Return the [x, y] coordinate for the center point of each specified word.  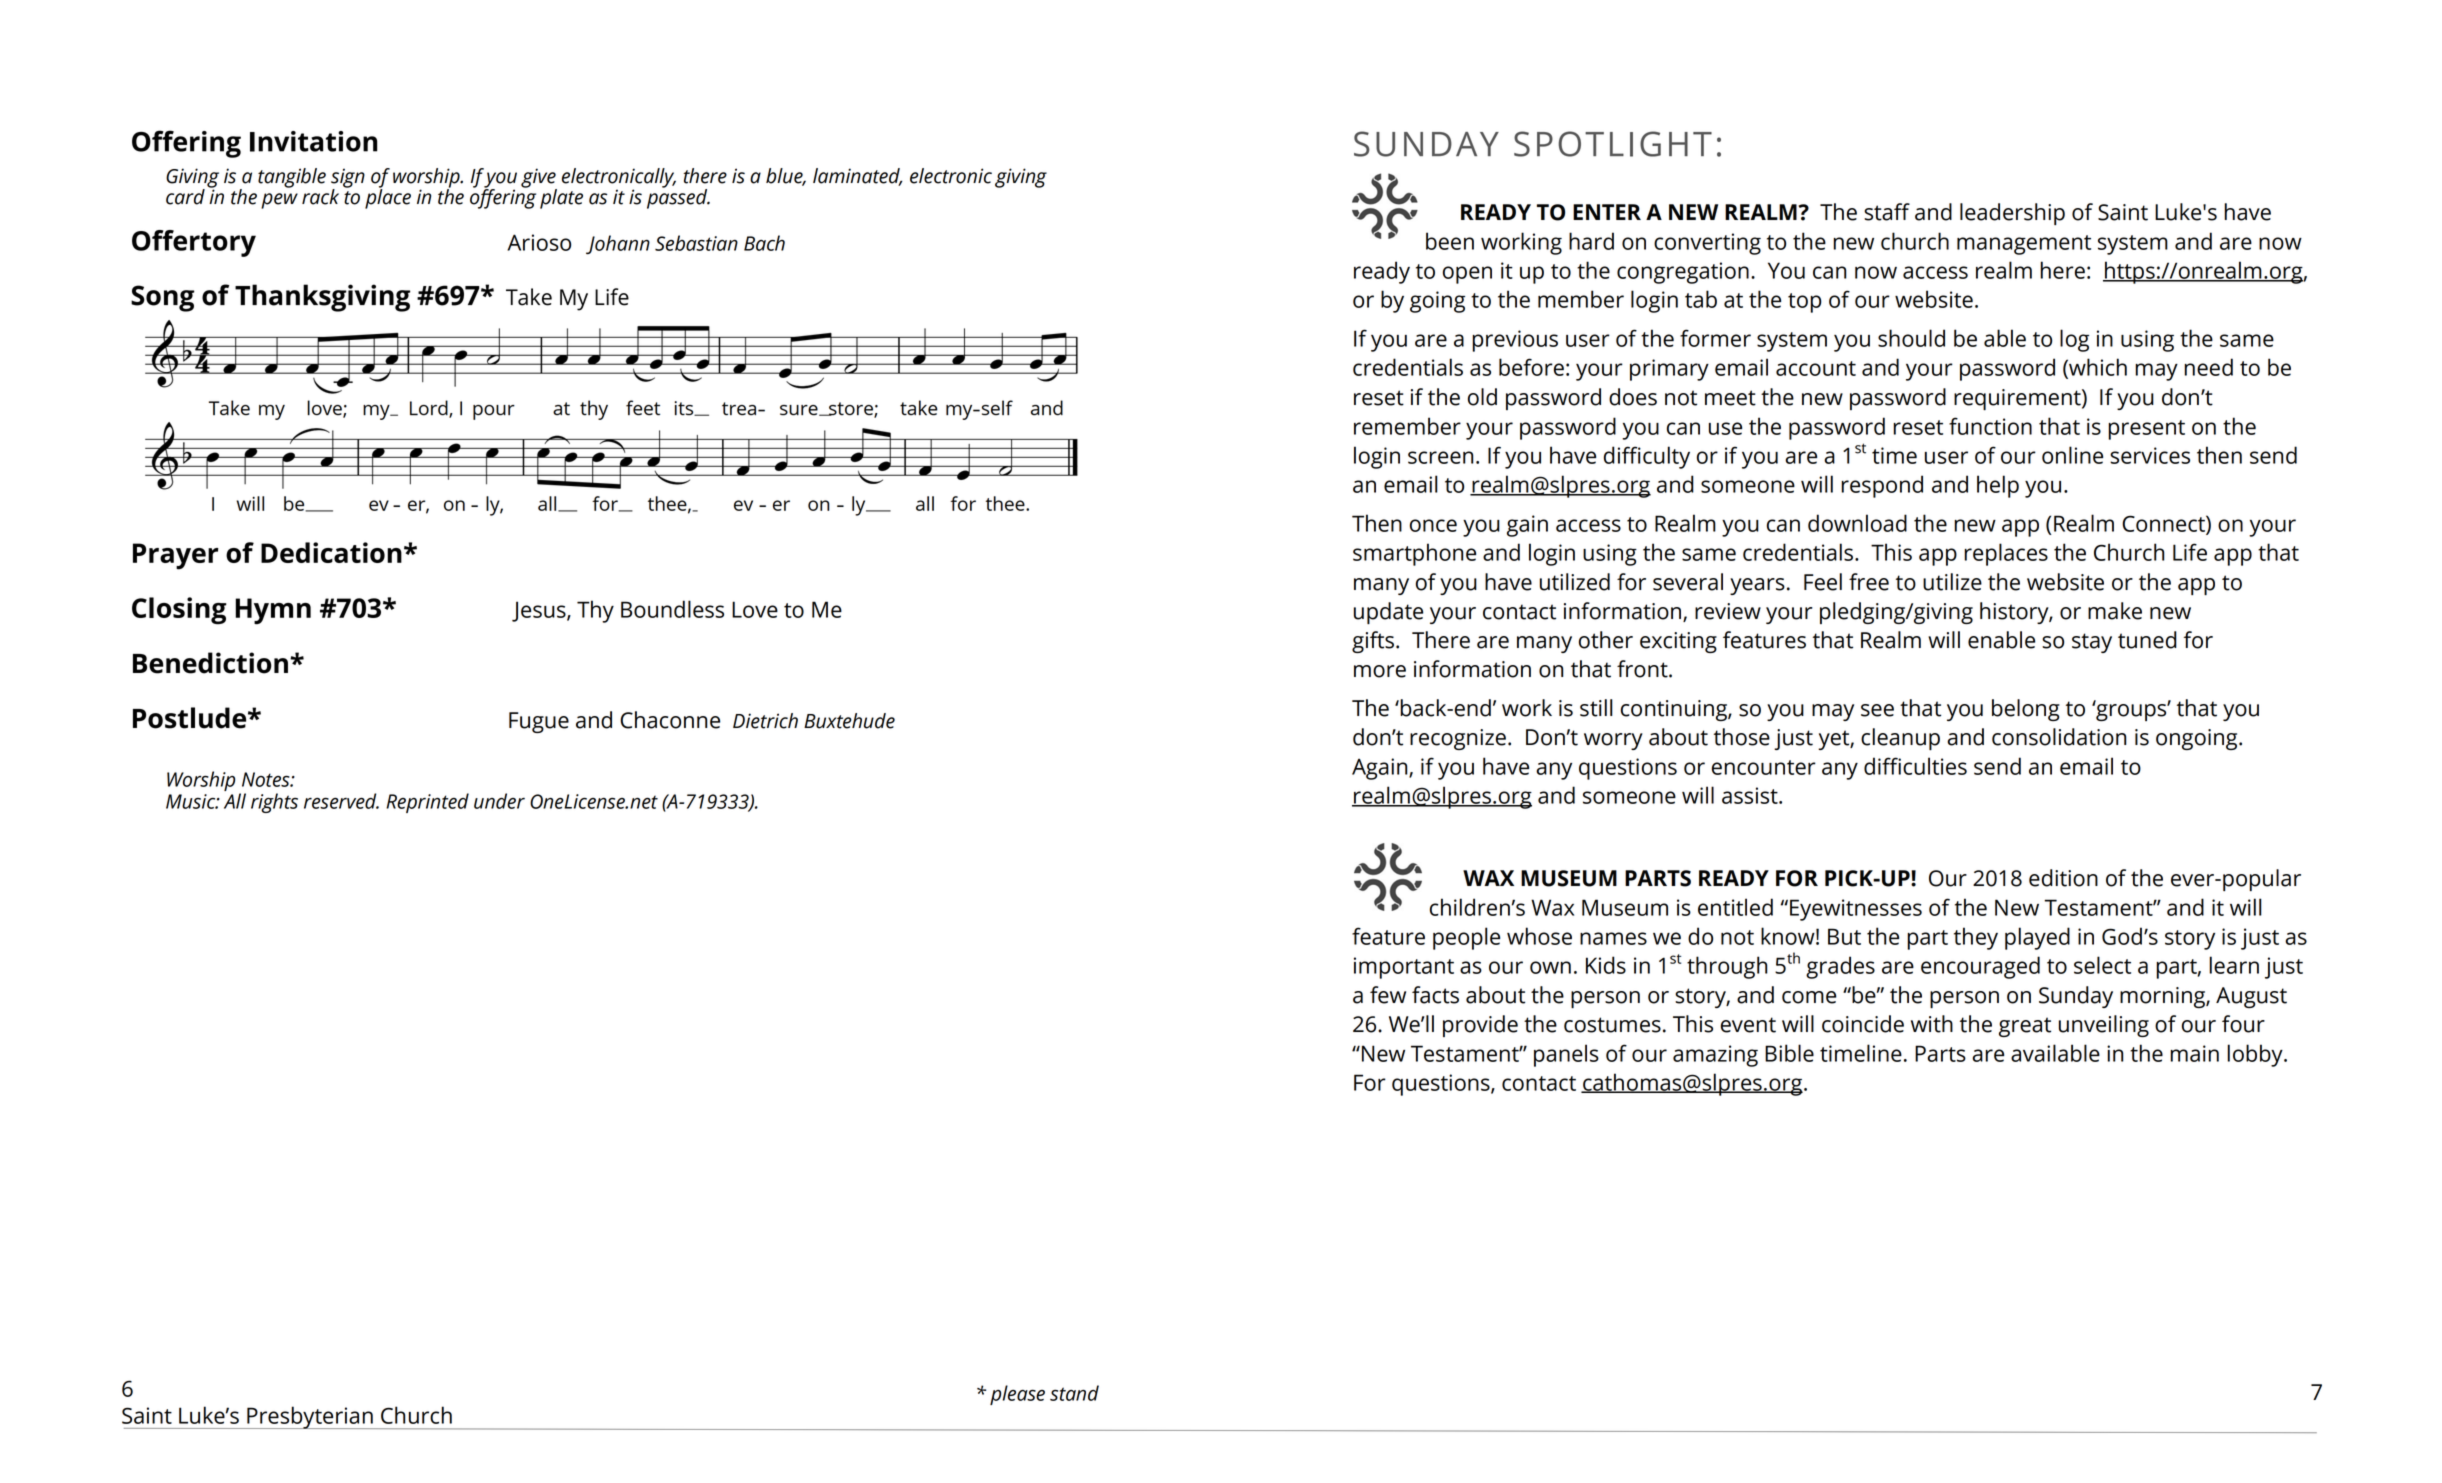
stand [1074, 1393]
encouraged [1980, 967]
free [1869, 582]
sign [348, 179]
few [1388, 995]
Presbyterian [310, 1417]
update [1388, 613]
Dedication [331, 552]
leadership [2012, 214]
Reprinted [427, 803]
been [1450, 241]
